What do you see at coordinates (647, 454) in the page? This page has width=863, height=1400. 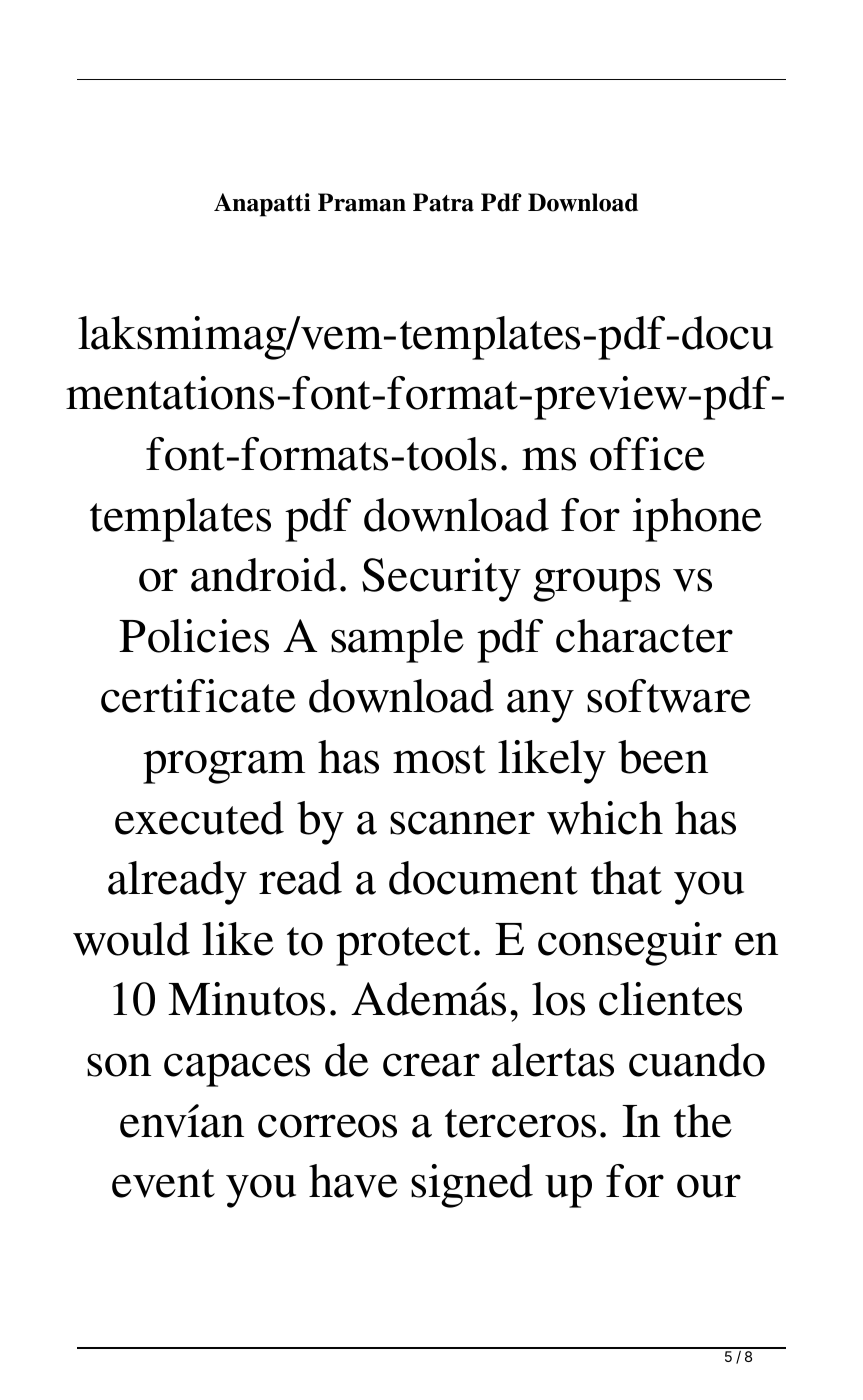 I see `office` at bounding box center [647, 454].
